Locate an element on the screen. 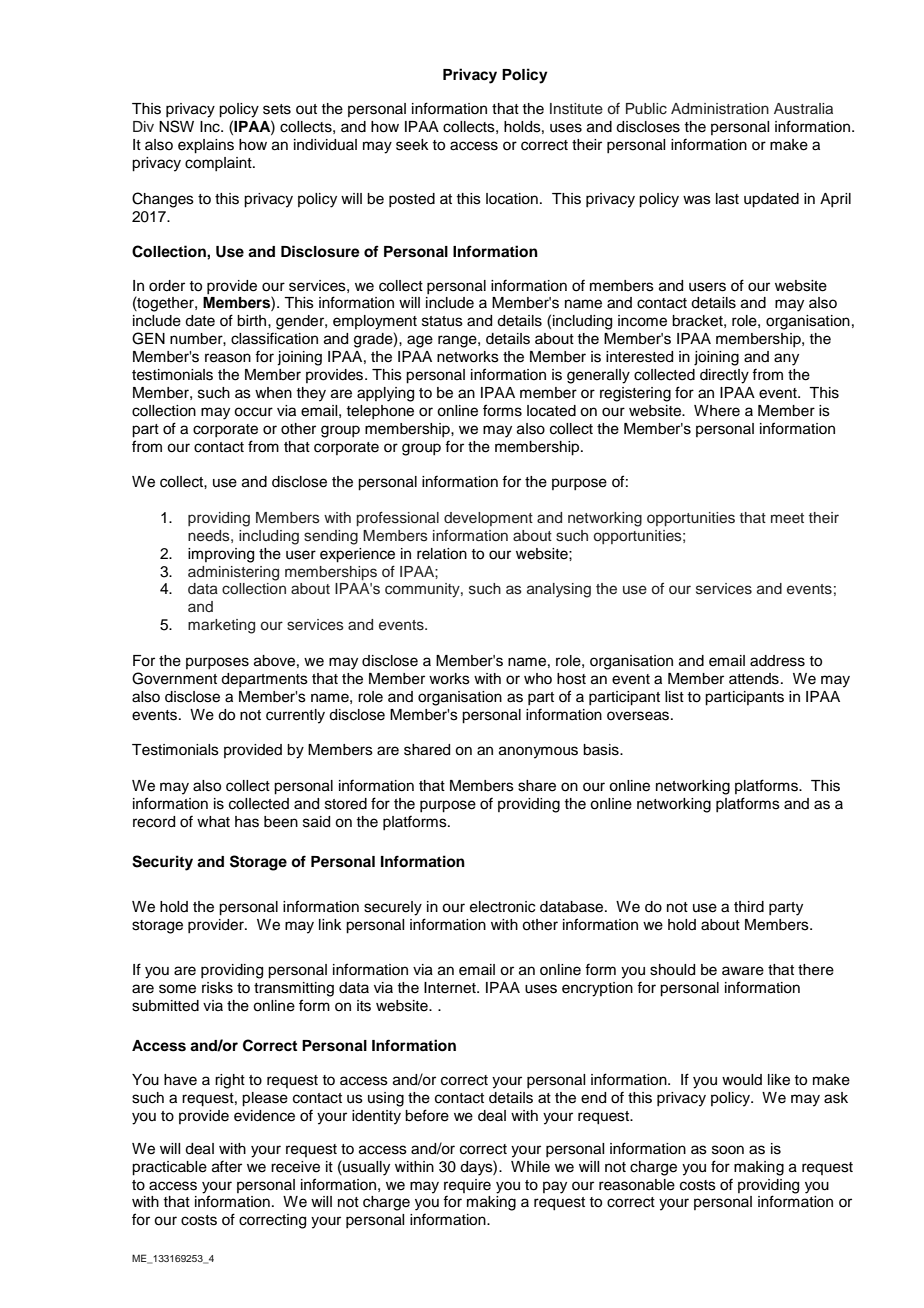 The width and height of the screenshot is (924, 1308). While is located at coordinates (530, 1167).
